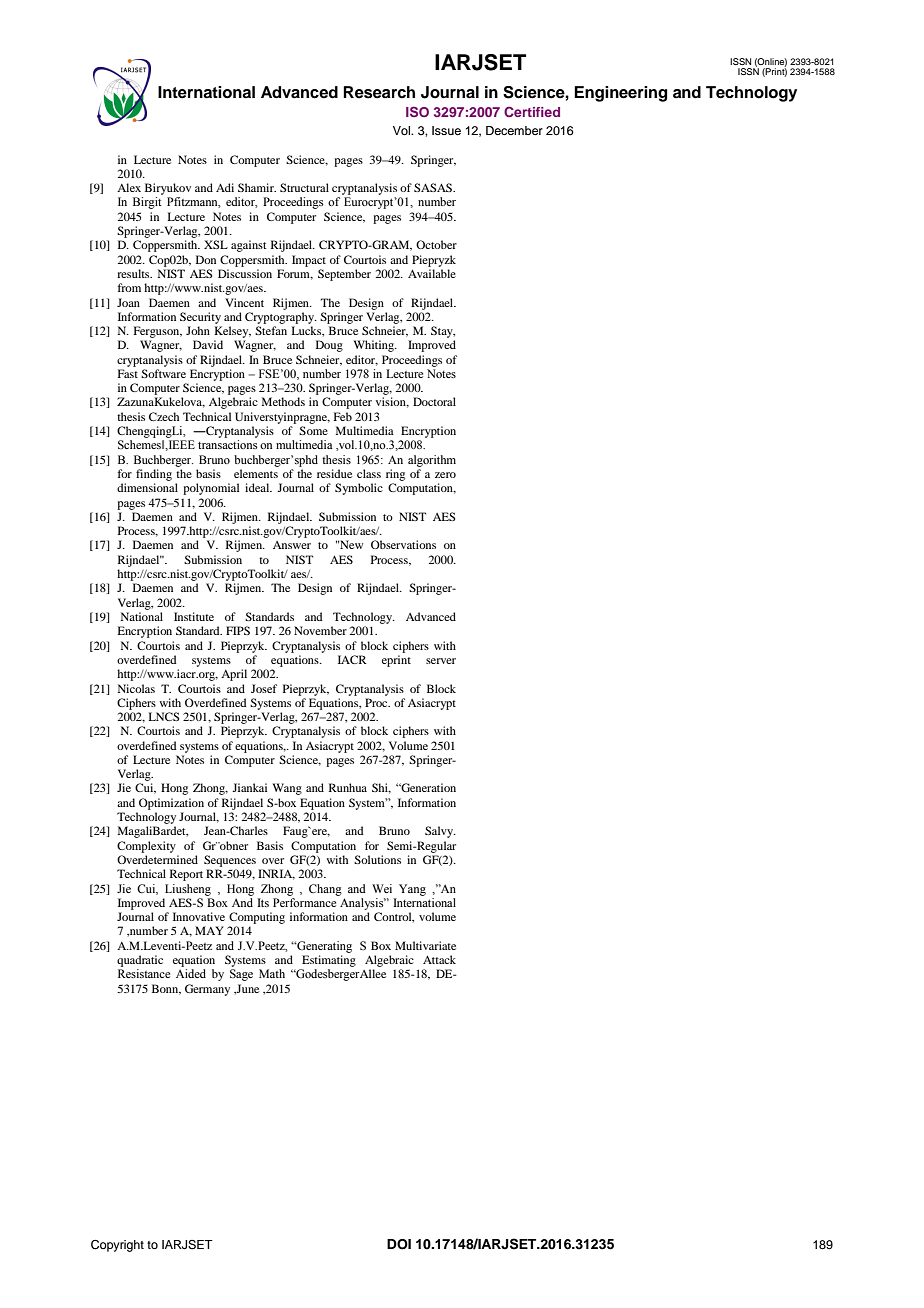 The image size is (924, 1308). What do you see at coordinates (304, 187) in the screenshot?
I see `Structural` at bounding box center [304, 187].
